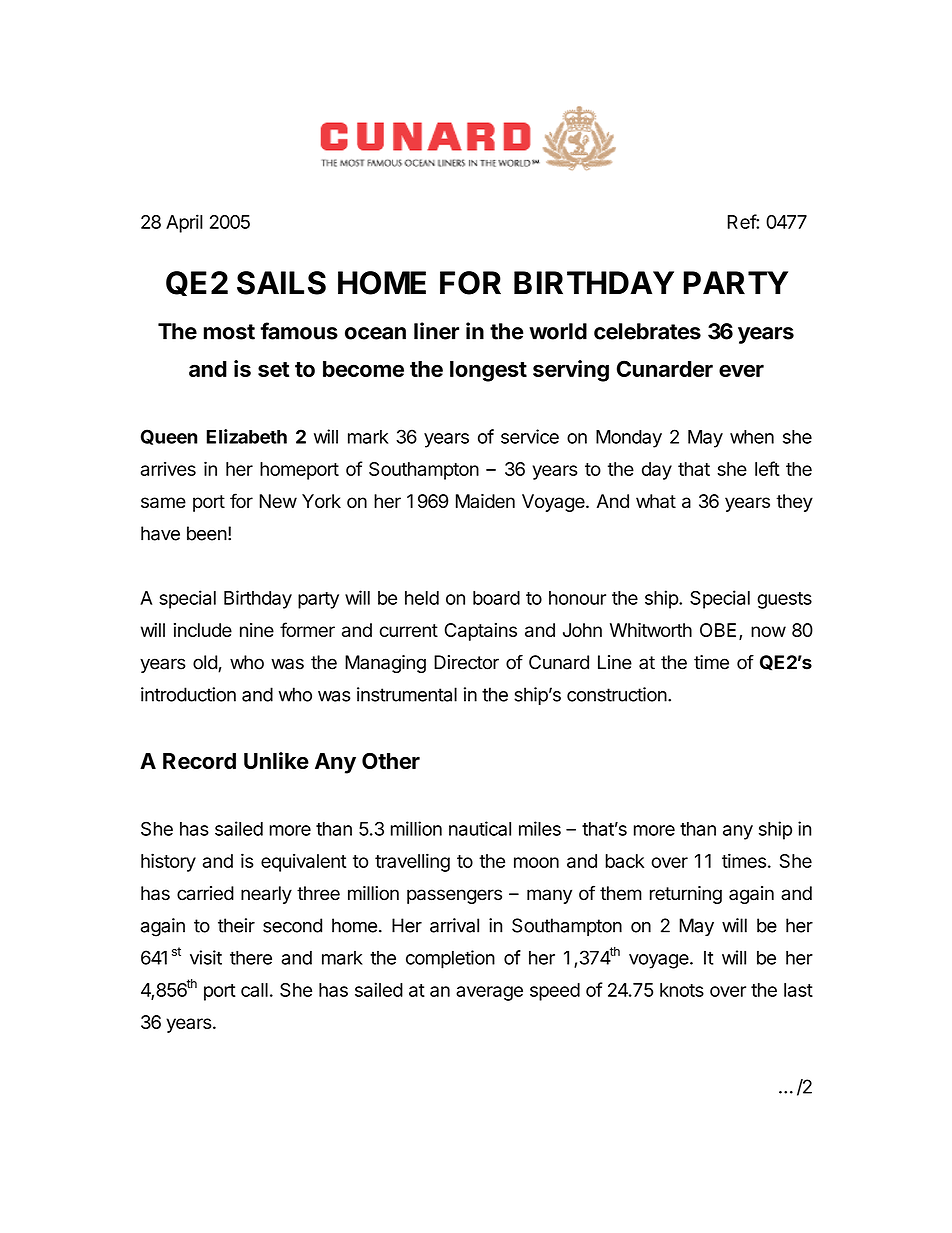 The image size is (952, 1233). Describe the element at coordinates (485, 501) in the document. I see `Maiden` at that location.
